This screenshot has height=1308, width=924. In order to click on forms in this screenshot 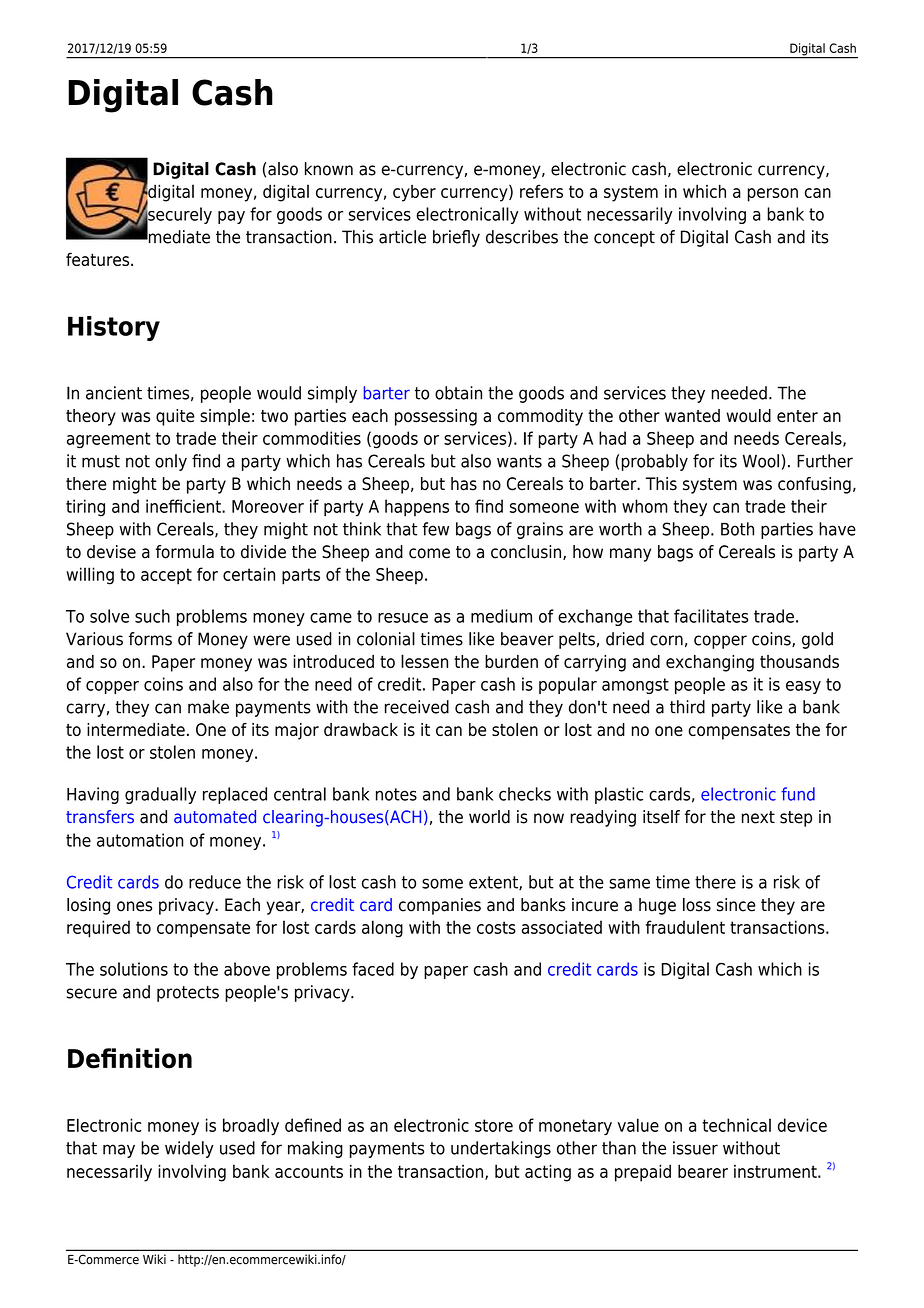, I will do `click(150, 639)`.
